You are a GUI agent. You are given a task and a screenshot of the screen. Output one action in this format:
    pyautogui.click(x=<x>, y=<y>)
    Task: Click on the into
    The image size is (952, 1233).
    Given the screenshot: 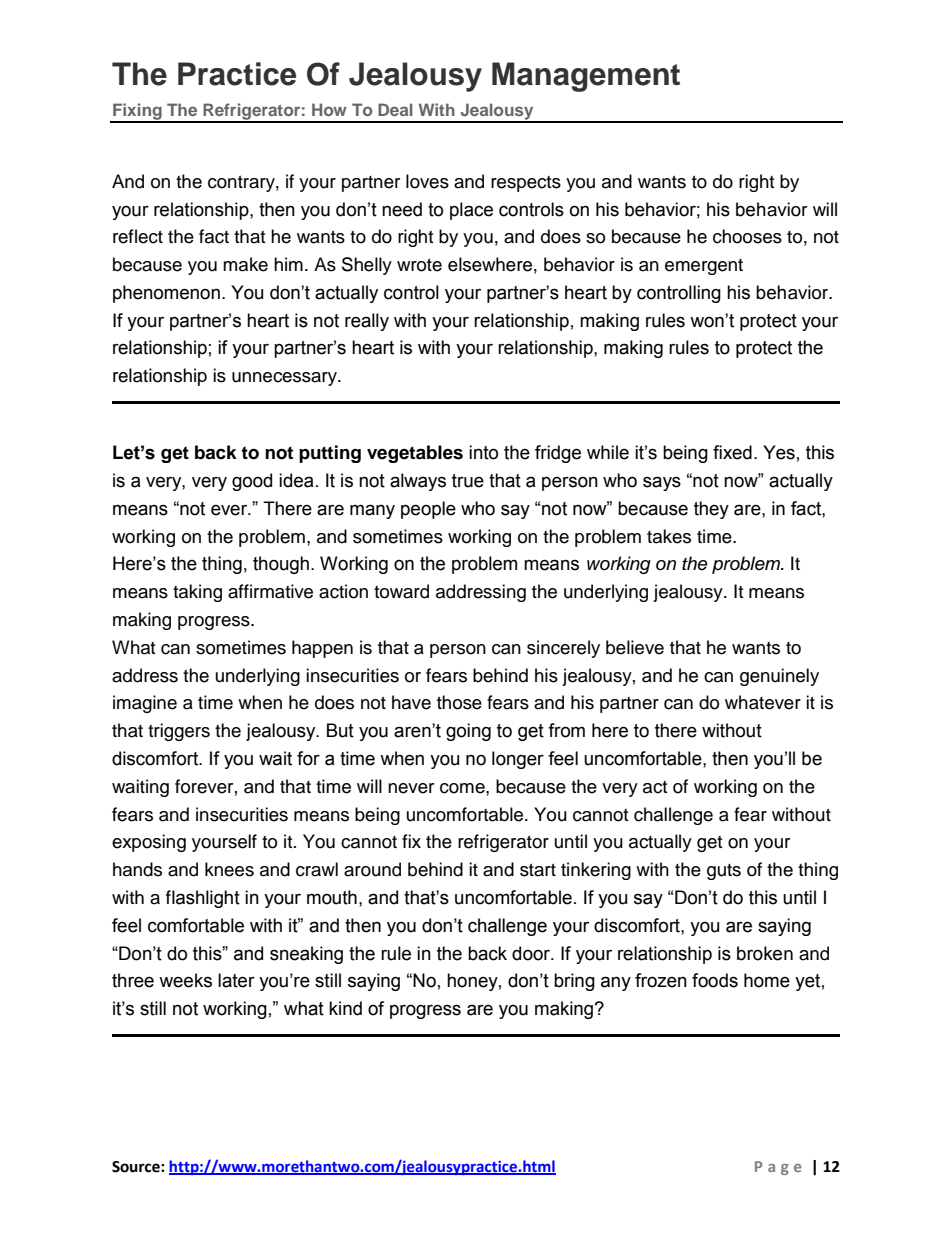 What is the action you would take?
    pyautogui.click(x=483, y=452)
